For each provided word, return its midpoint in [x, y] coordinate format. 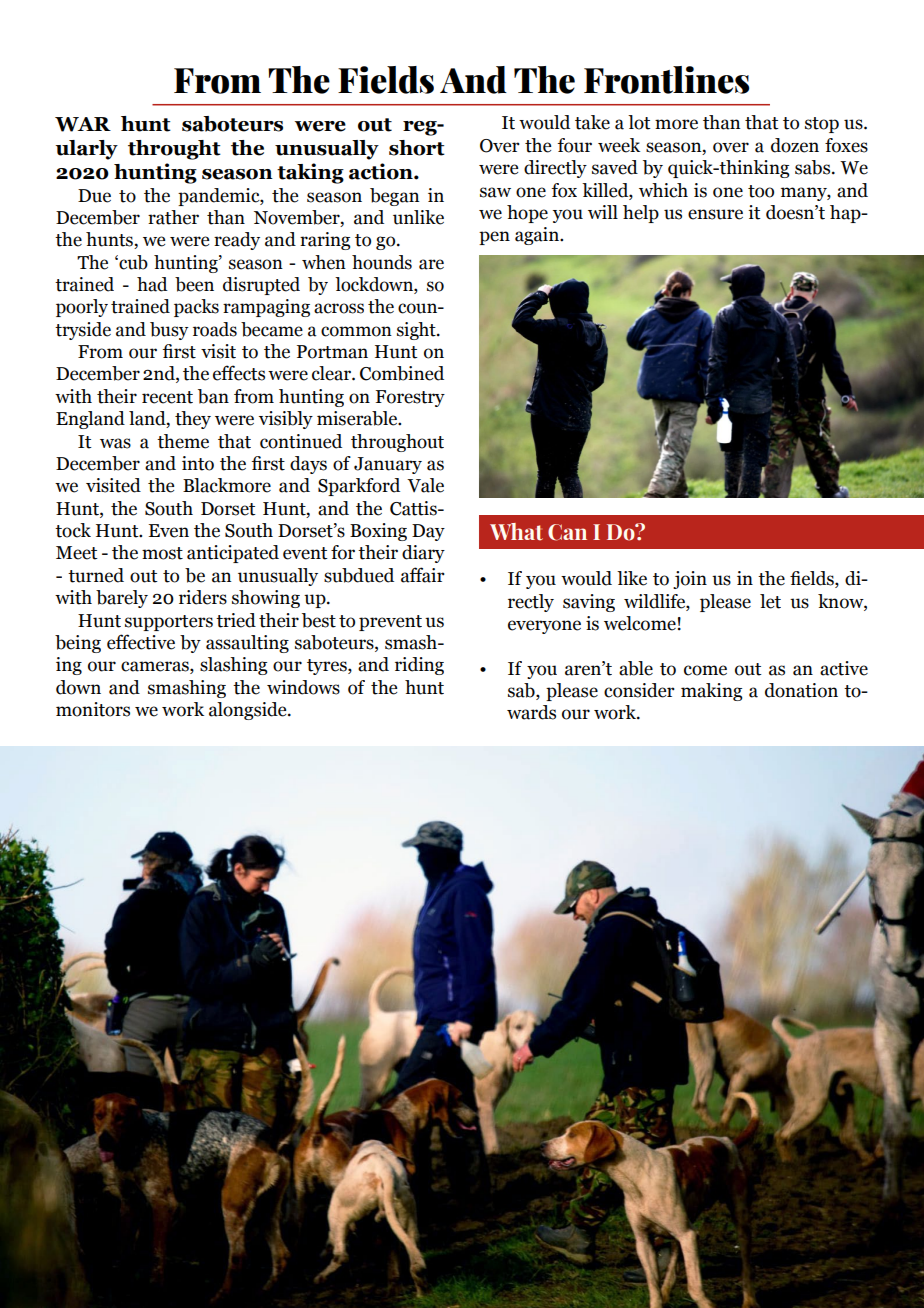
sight [417, 331]
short [417, 148]
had [152, 284]
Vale [425, 485]
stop [822, 125]
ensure [715, 214]
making [711, 692]
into [198, 463]
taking [310, 173]
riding [419, 666]
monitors [93, 709]
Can [567, 532]
